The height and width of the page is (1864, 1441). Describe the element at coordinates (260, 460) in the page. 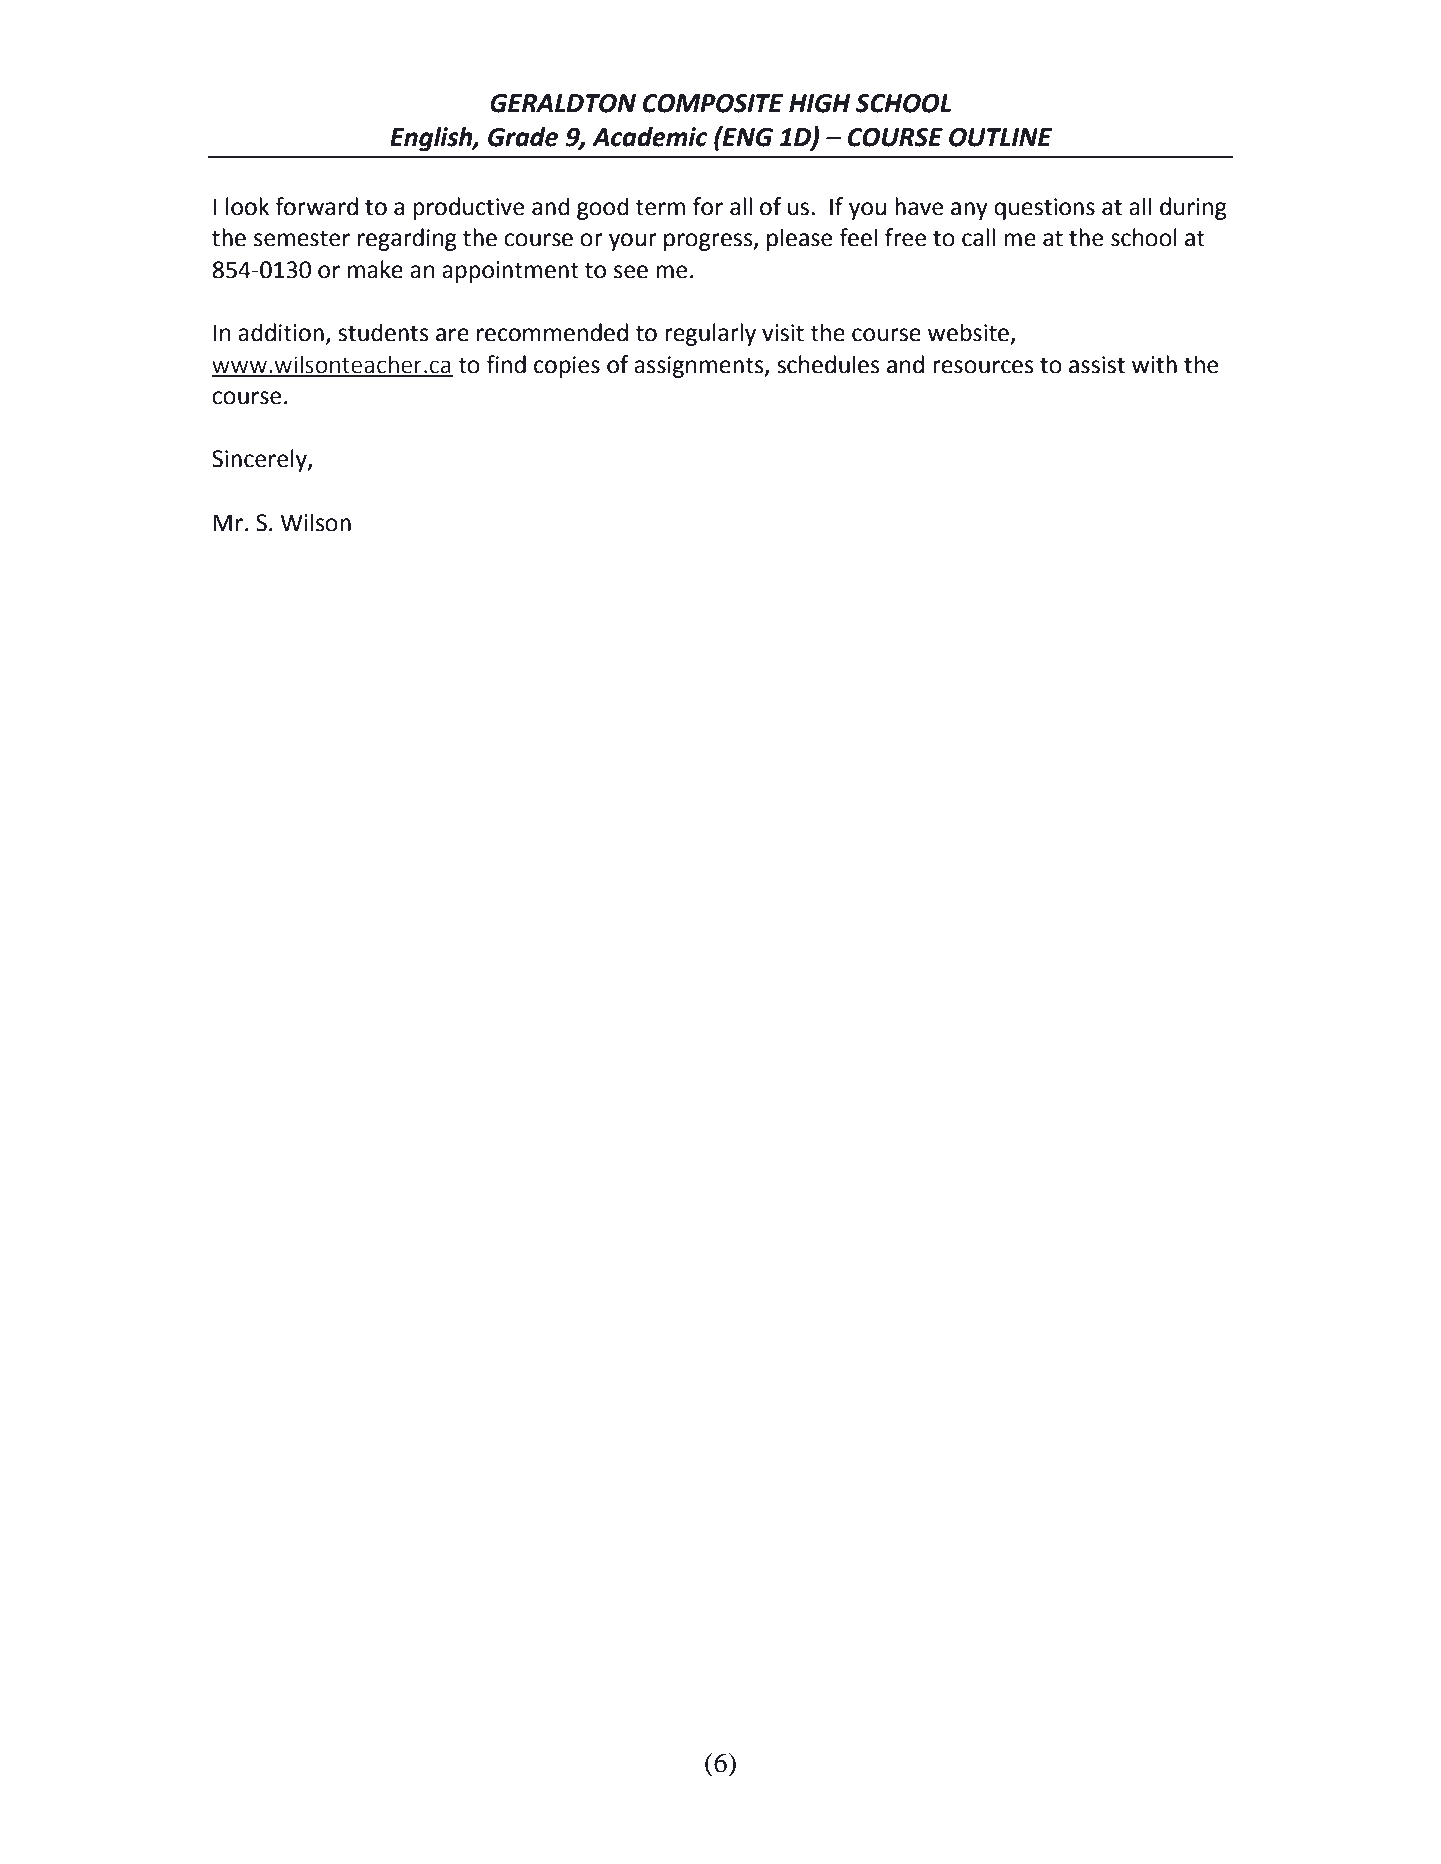

I see `Sincerely` at that location.
